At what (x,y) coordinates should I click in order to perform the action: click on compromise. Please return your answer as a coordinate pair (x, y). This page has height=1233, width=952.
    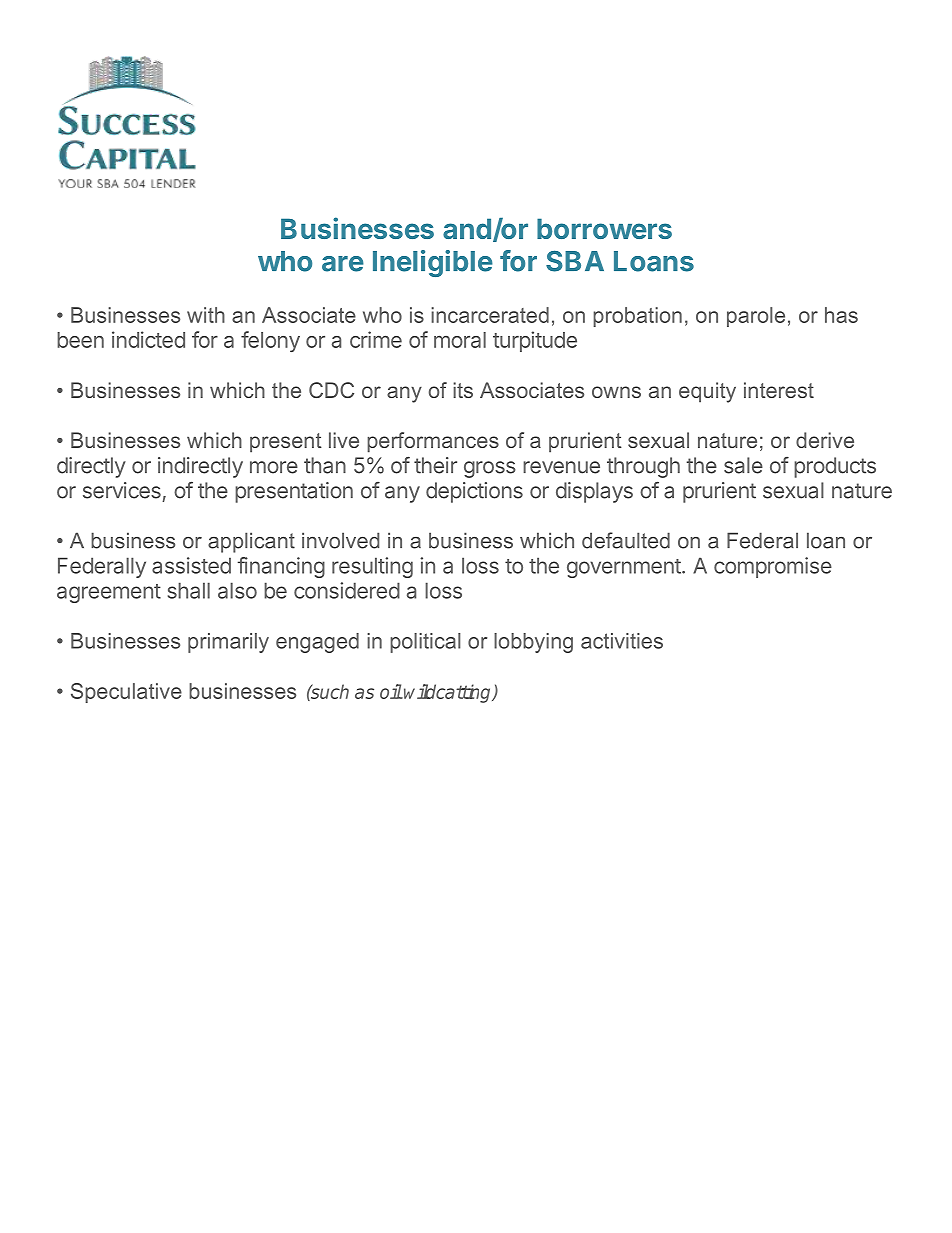
    Looking at the image, I should click on (773, 567).
